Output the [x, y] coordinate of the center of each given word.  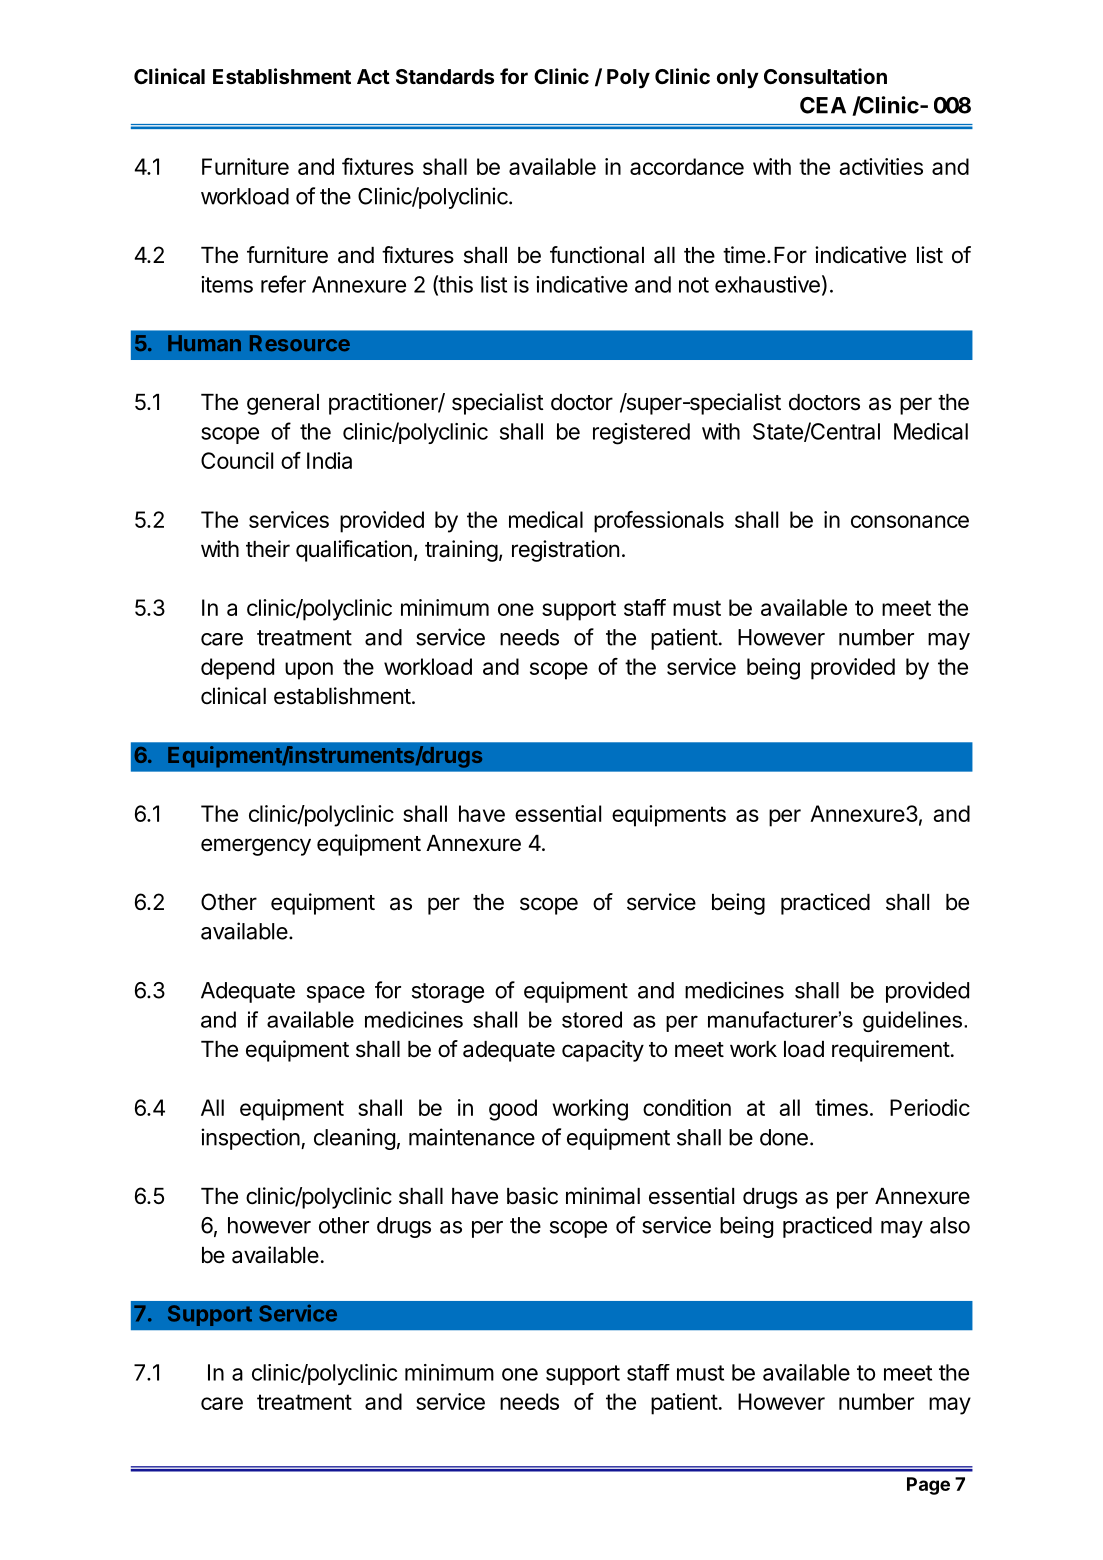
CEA [823, 105]
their [268, 549]
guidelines [912, 1021]
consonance [910, 521]
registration [565, 551]
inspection [250, 1139]
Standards [445, 76]
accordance [687, 166]
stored [592, 1019]
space [336, 994]
